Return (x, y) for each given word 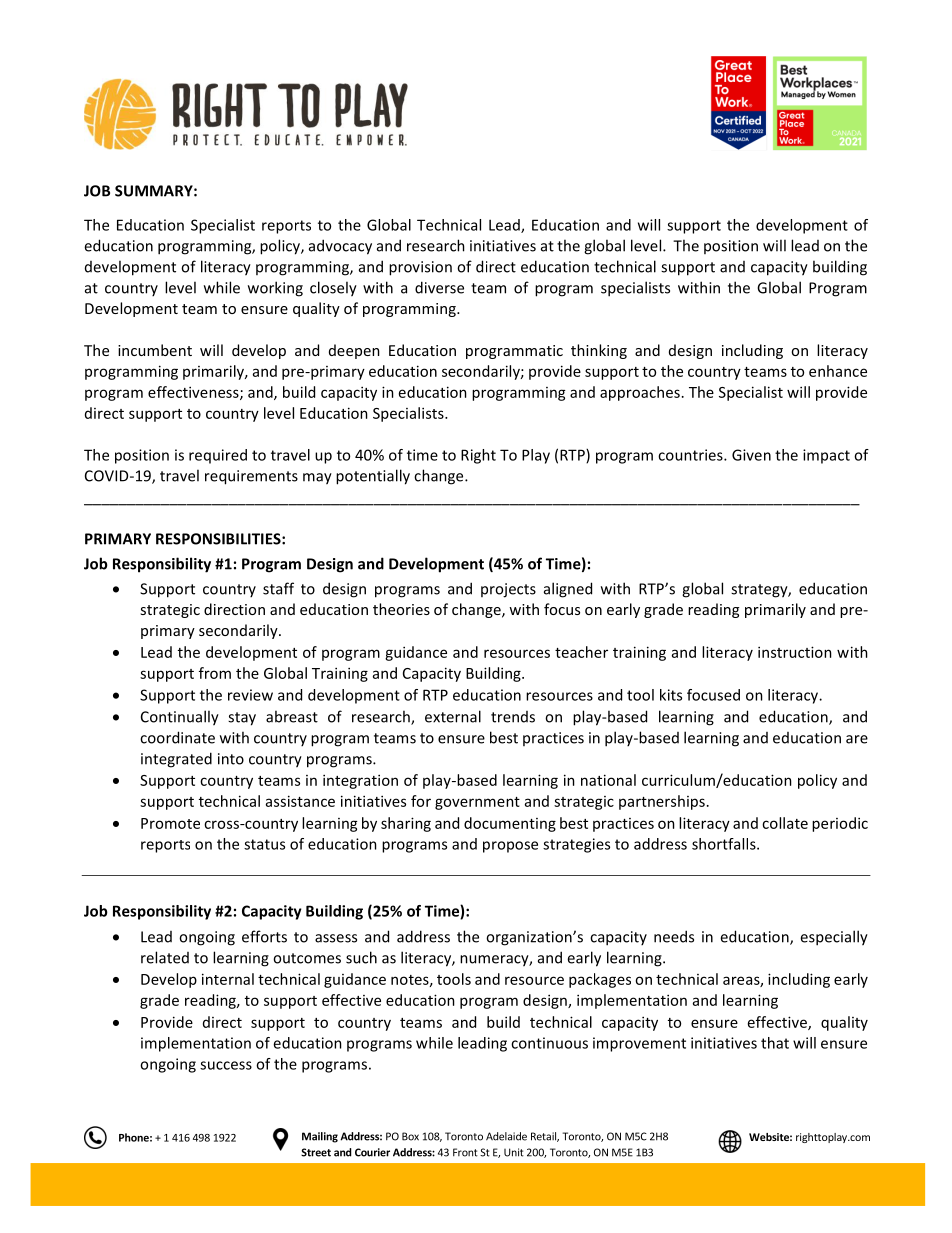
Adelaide (506, 1136)
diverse (439, 287)
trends (513, 717)
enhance (838, 371)
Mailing (320, 1137)
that (775, 1043)
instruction (795, 652)
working (275, 289)
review (250, 695)
